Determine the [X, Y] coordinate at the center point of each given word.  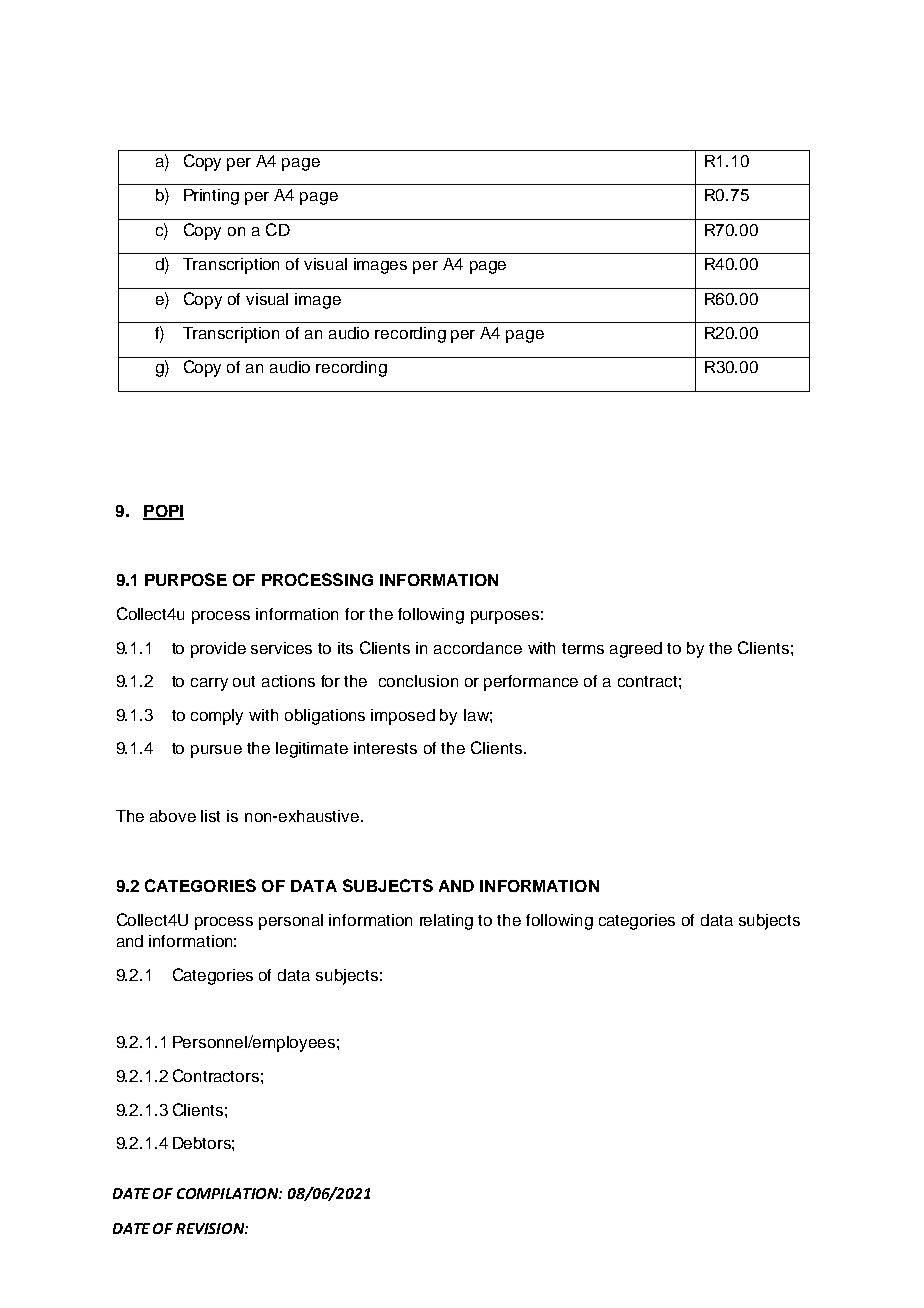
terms [583, 648]
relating [446, 922]
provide [218, 650]
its [345, 648]
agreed [636, 650]
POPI [163, 512]
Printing [211, 197]
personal [291, 922]
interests [385, 748]
